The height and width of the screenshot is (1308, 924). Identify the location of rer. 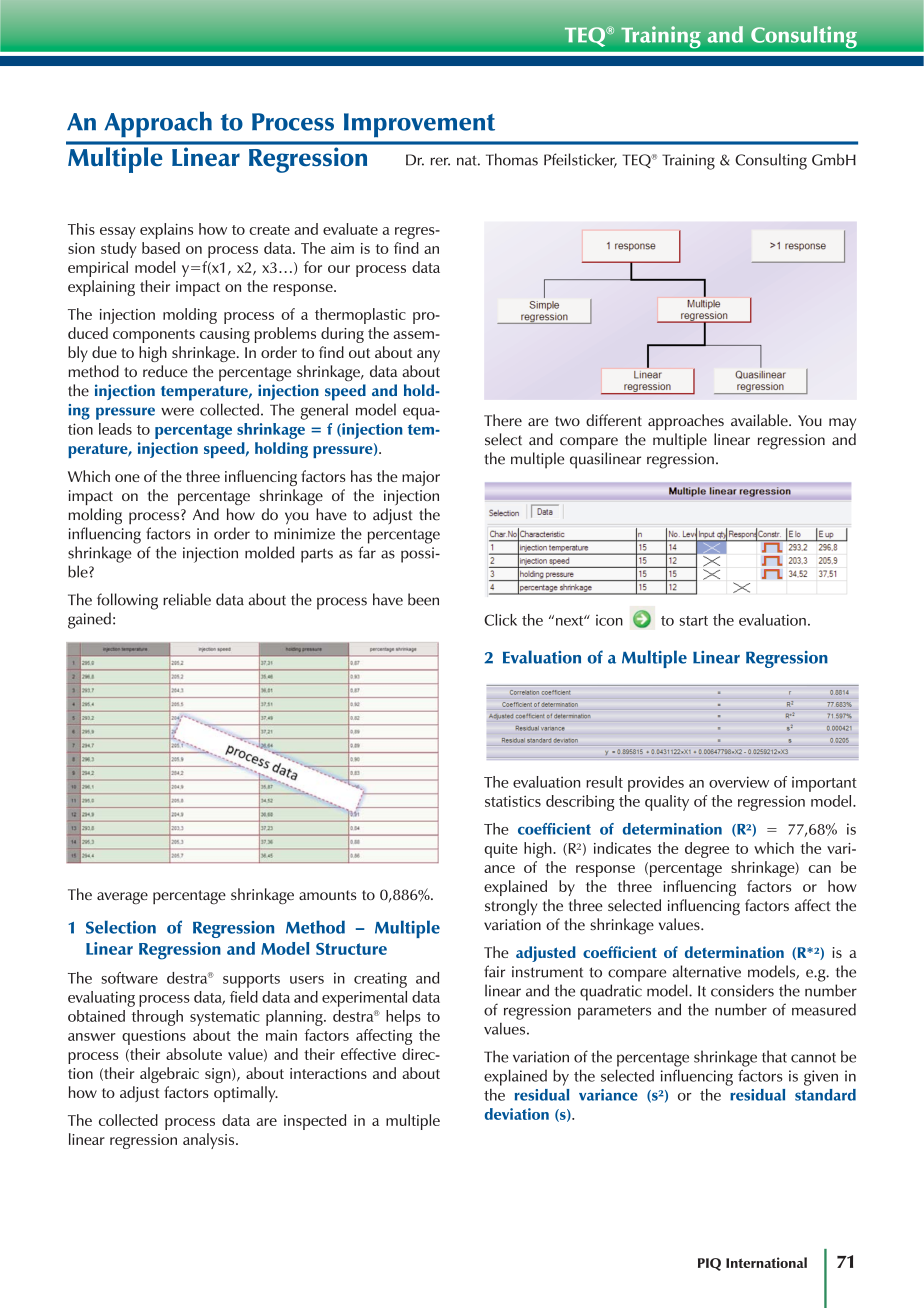
(440, 161).
